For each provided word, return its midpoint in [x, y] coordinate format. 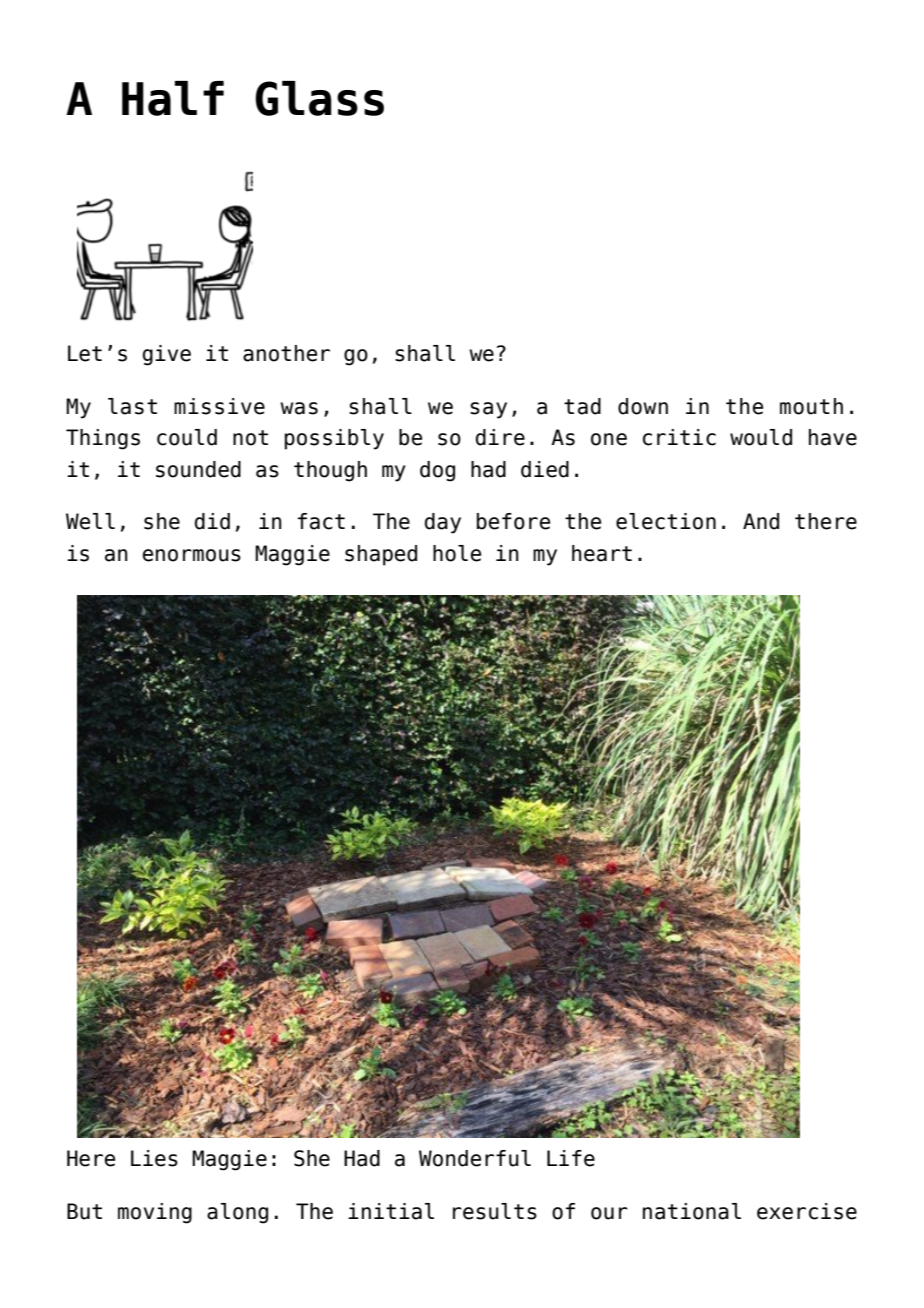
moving [155, 1213]
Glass [319, 98]
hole [457, 553]
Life [571, 1158]
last [132, 406]
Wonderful [475, 1158]
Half [173, 98]
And [761, 521]
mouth [811, 406]
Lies [154, 1158]
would [761, 437]
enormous [192, 555]
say [488, 410]
